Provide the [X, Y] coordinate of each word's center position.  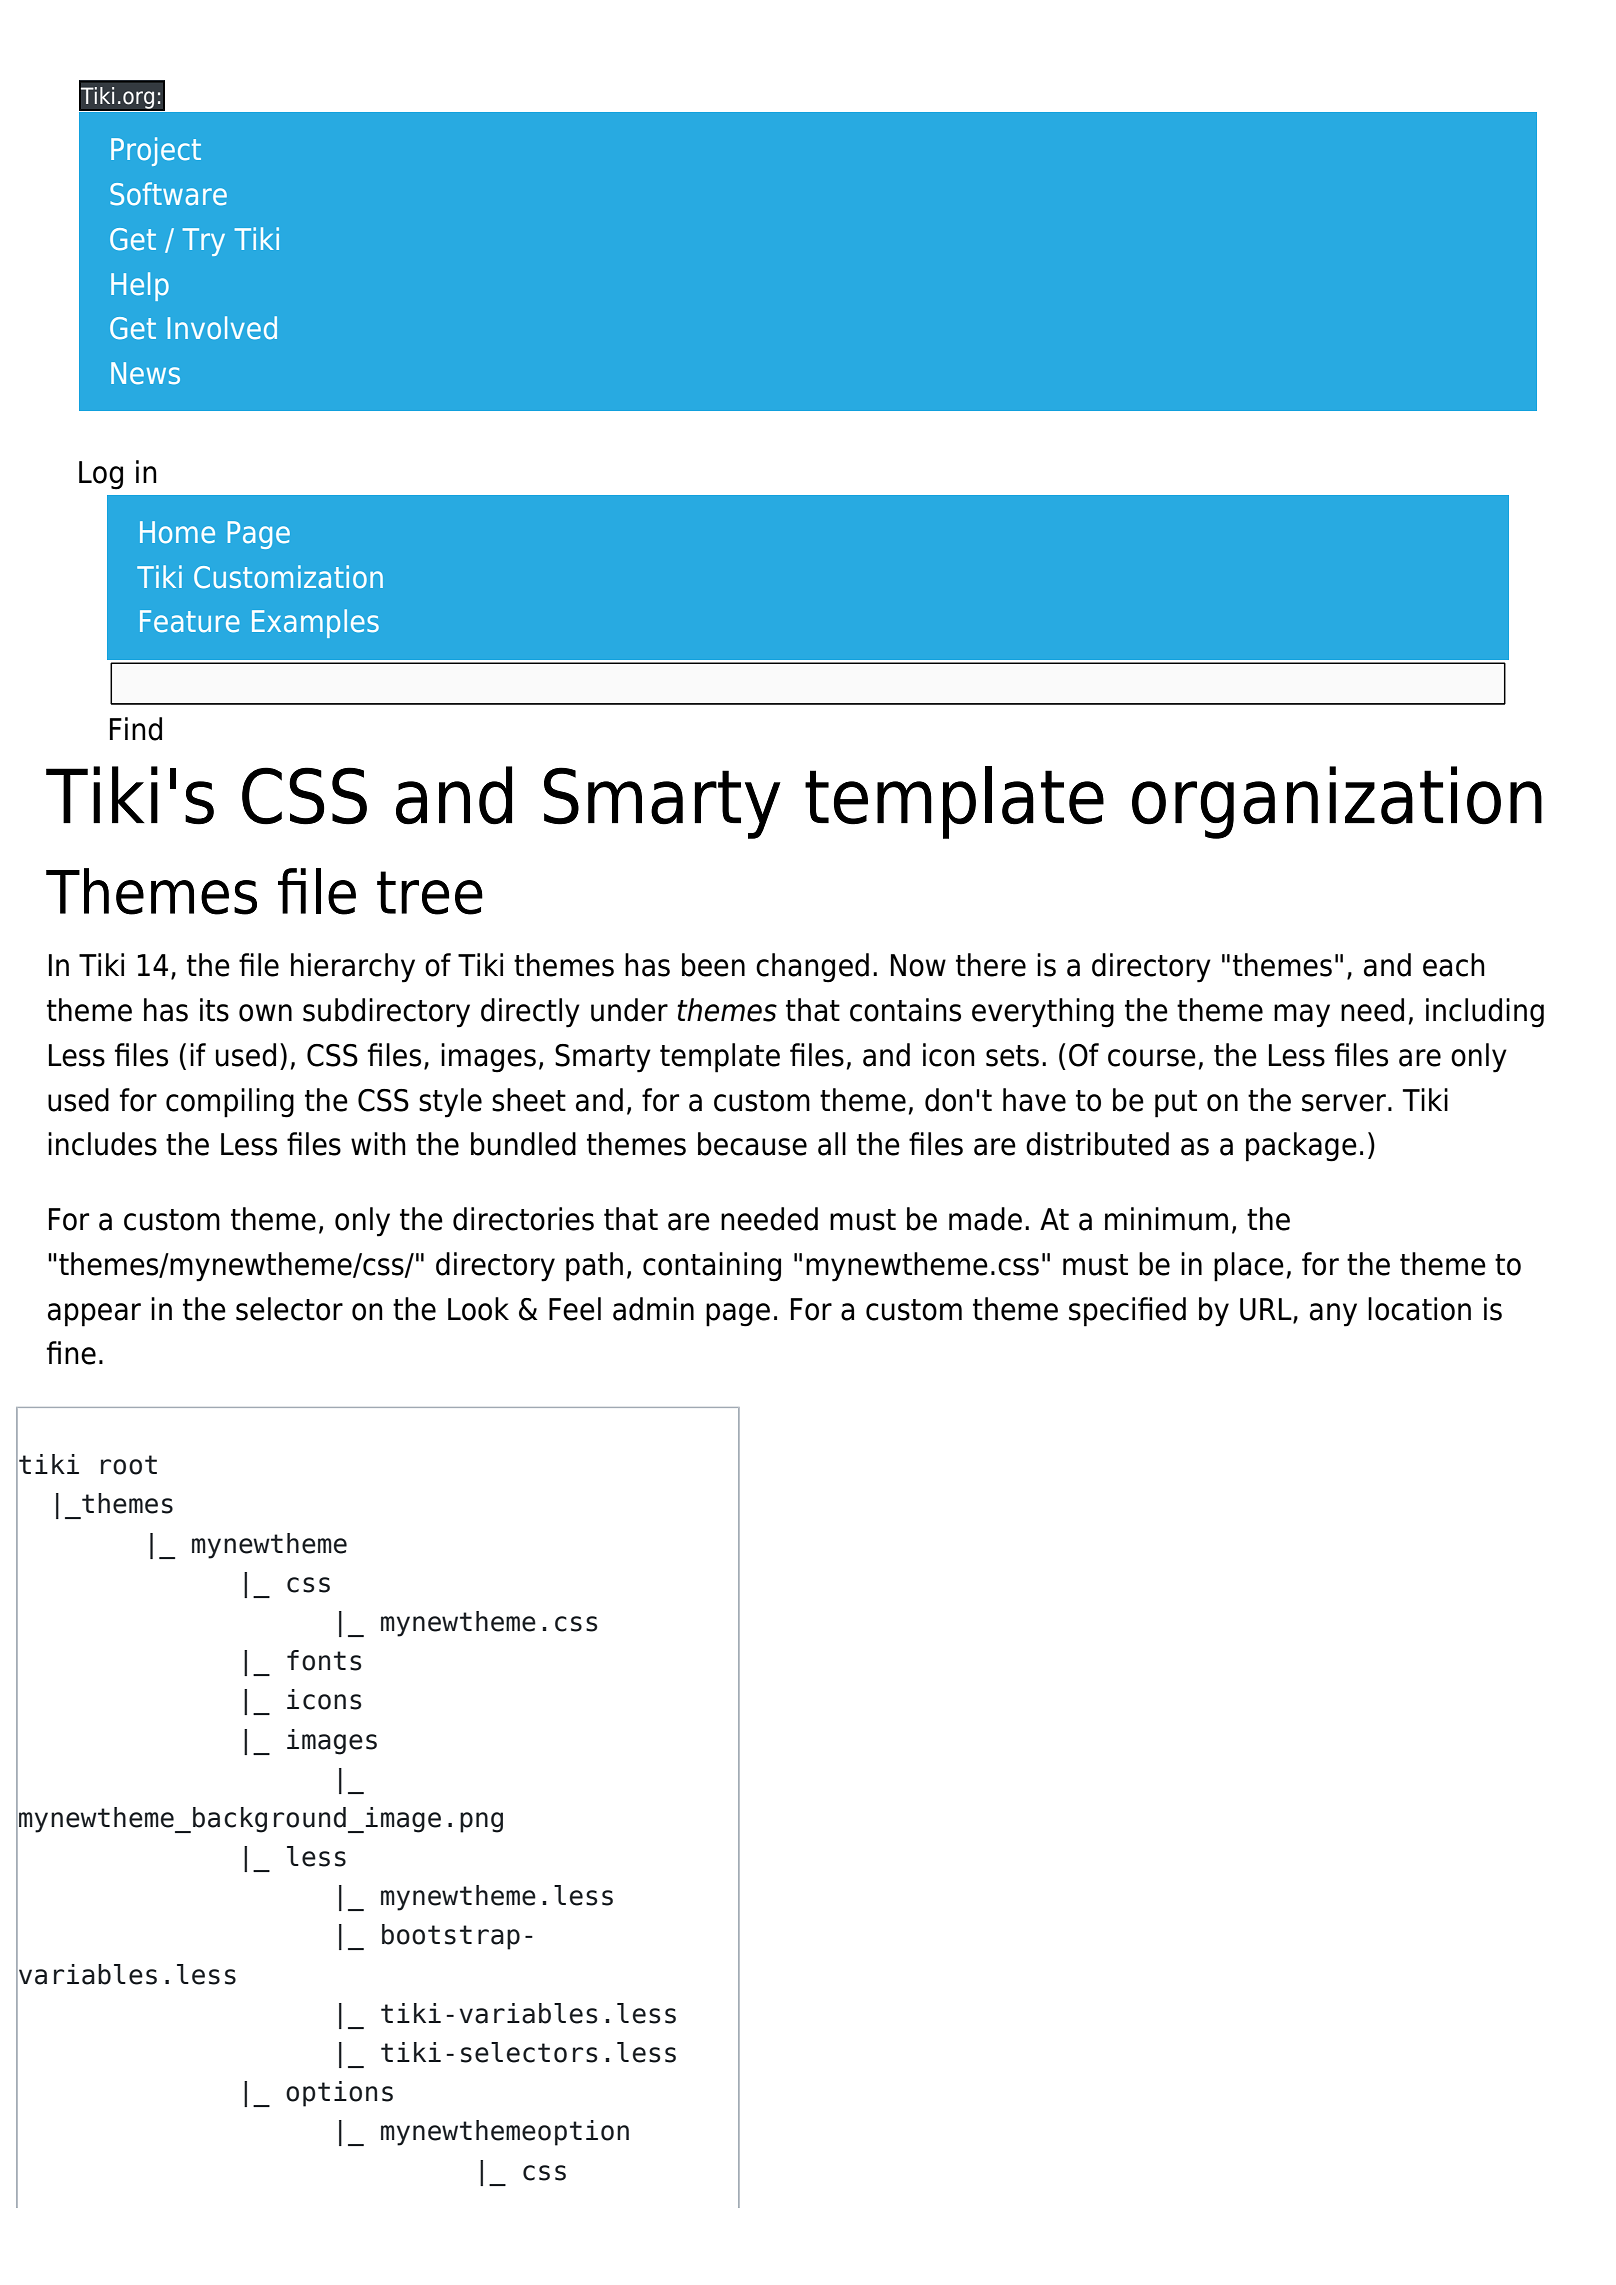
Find [136, 729]
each [1454, 965]
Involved [222, 327]
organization [1337, 802]
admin [653, 1309]
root [129, 1465]
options [339, 2094]
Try [204, 242]
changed [812, 968]
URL [1267, 1310]
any [1333, 1315]
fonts [324, 1660]
